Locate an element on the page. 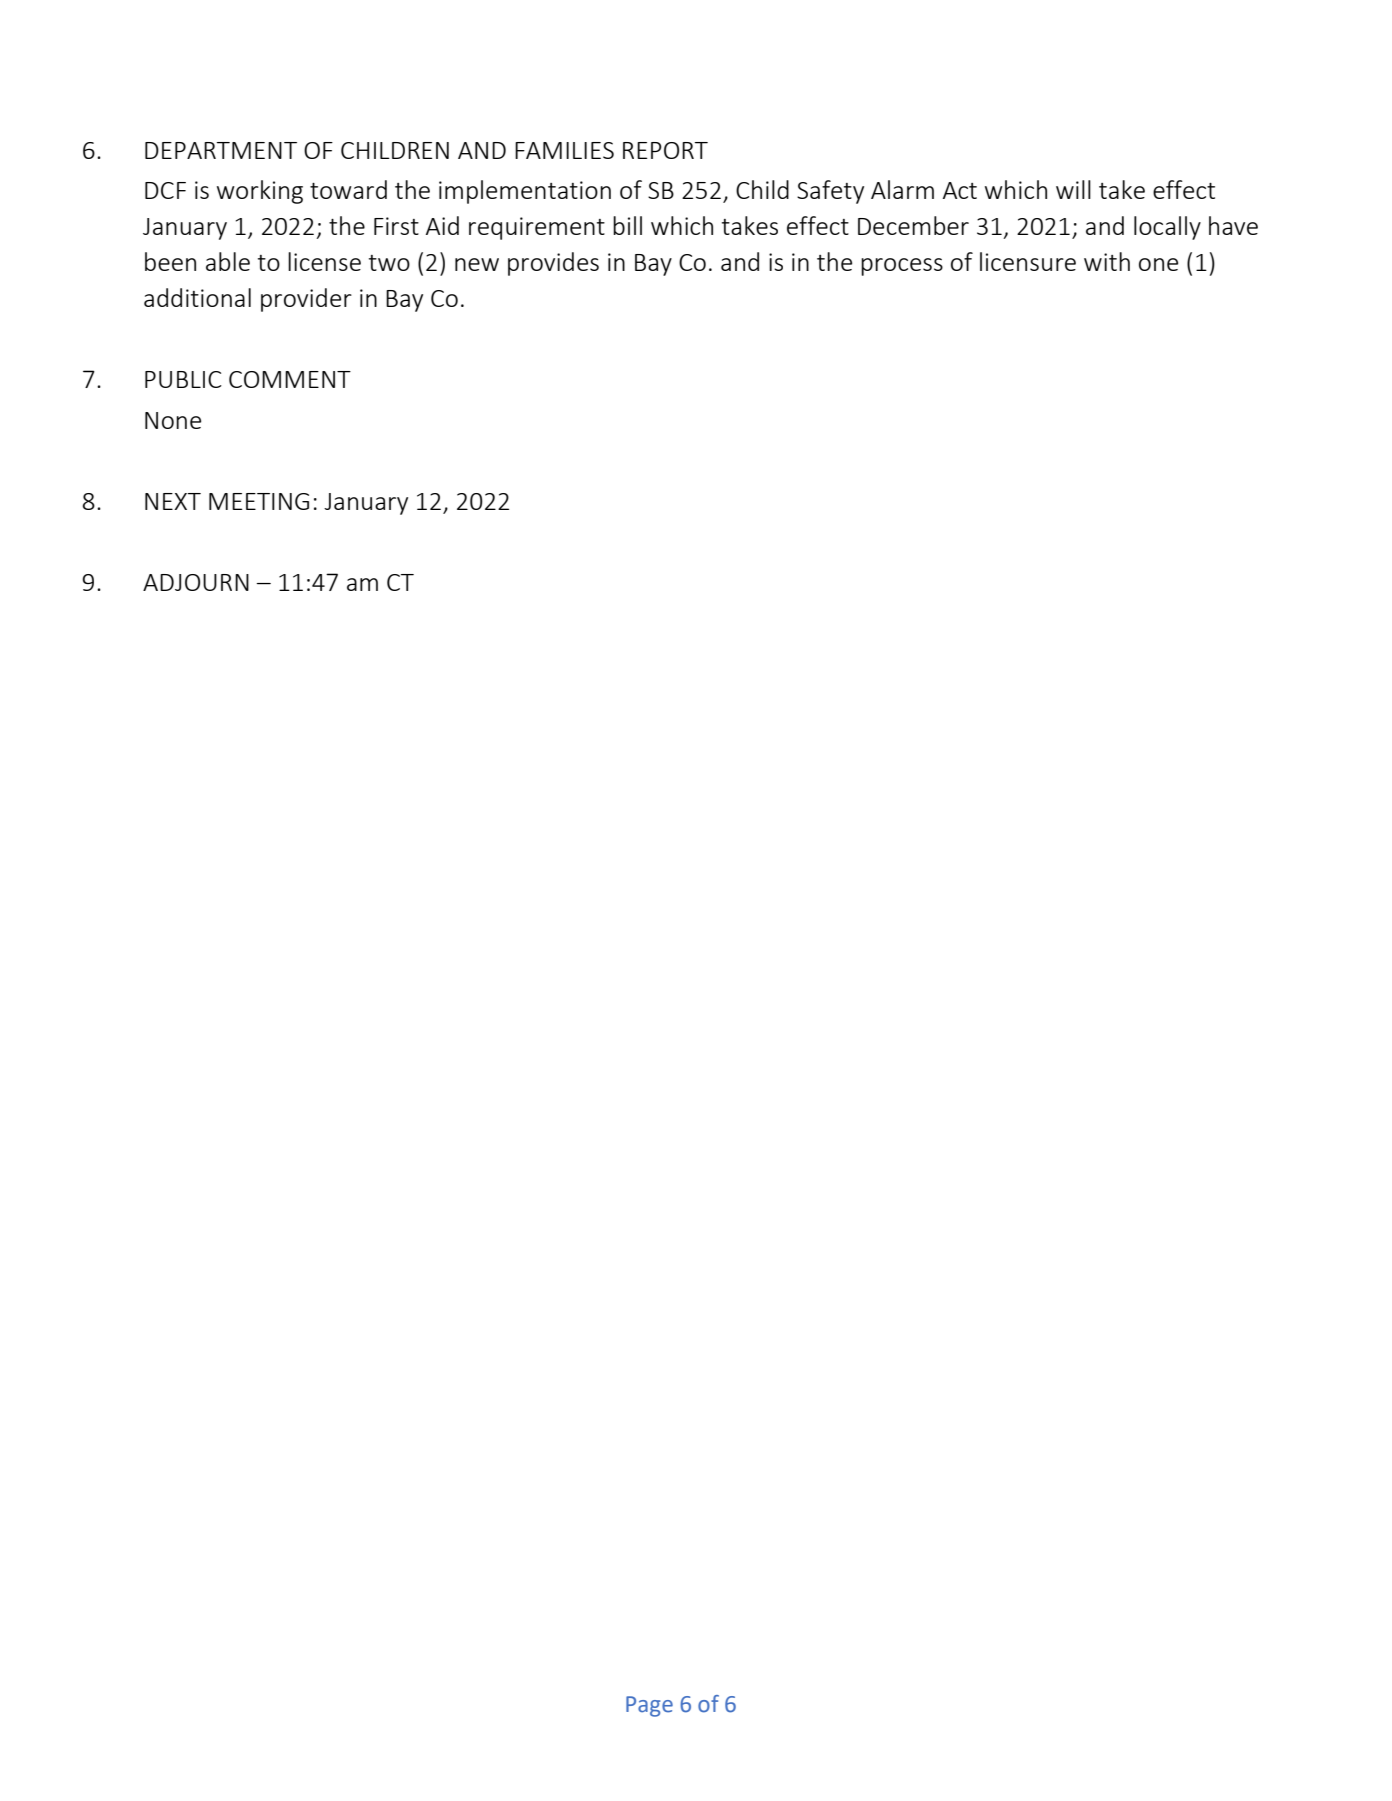 This page has width=1392, height=1801. REPORT is located at coordinates (665, 150).
